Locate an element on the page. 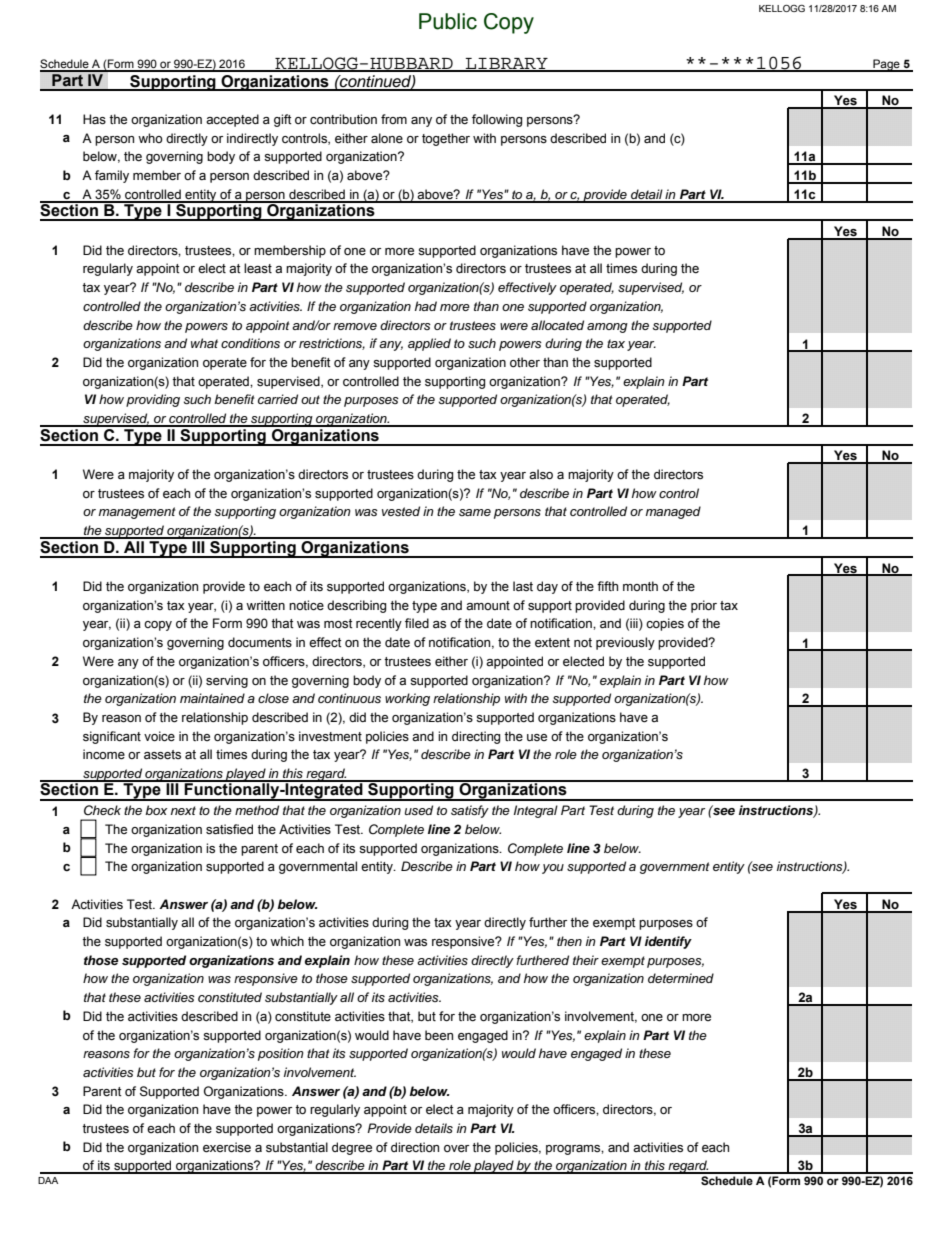 This page has width=952, height=1233. LIBRARY is located at coordinates (507, 64).
